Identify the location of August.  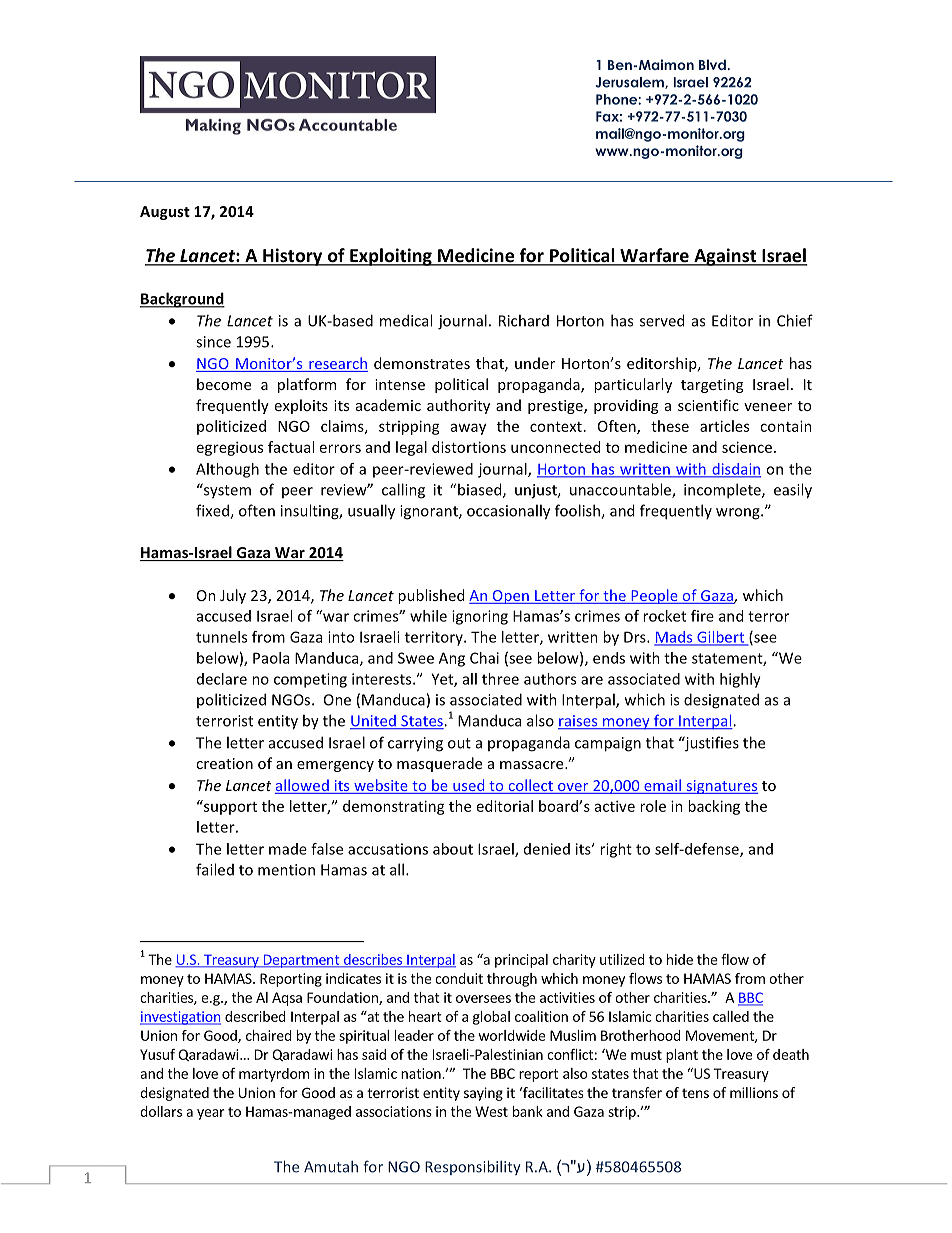
(165, 213).
